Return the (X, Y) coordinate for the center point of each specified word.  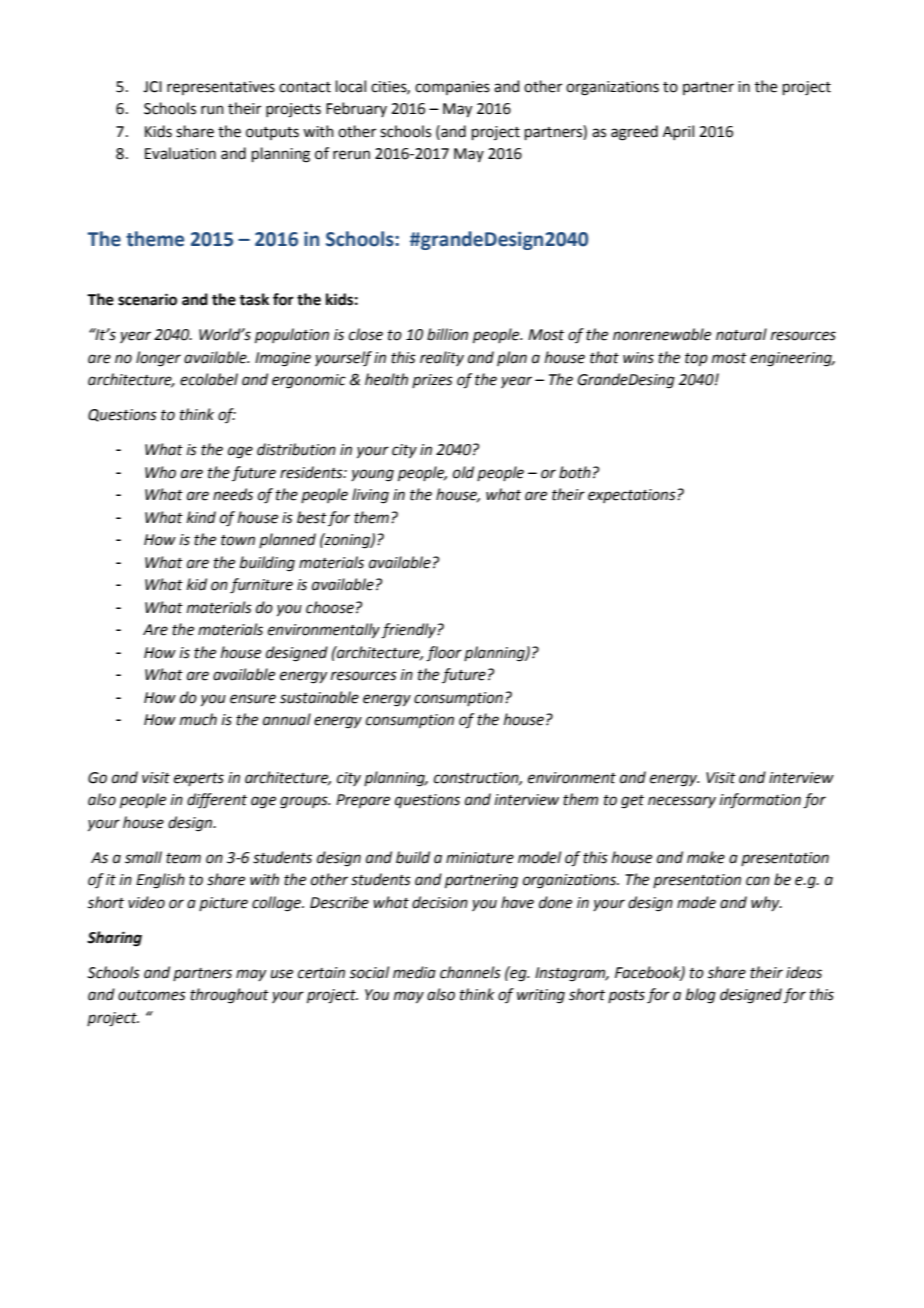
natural (741, 334)
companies (452, 88)
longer (158, 359)
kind (201, 517)
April (678, 132)
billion (447, 334)
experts (199, 779)
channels (470, 972)
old (463, 472)
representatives (221, 88)
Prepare (363, 801)
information (760, 801)
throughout (229, 996)
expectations (633, 496)
